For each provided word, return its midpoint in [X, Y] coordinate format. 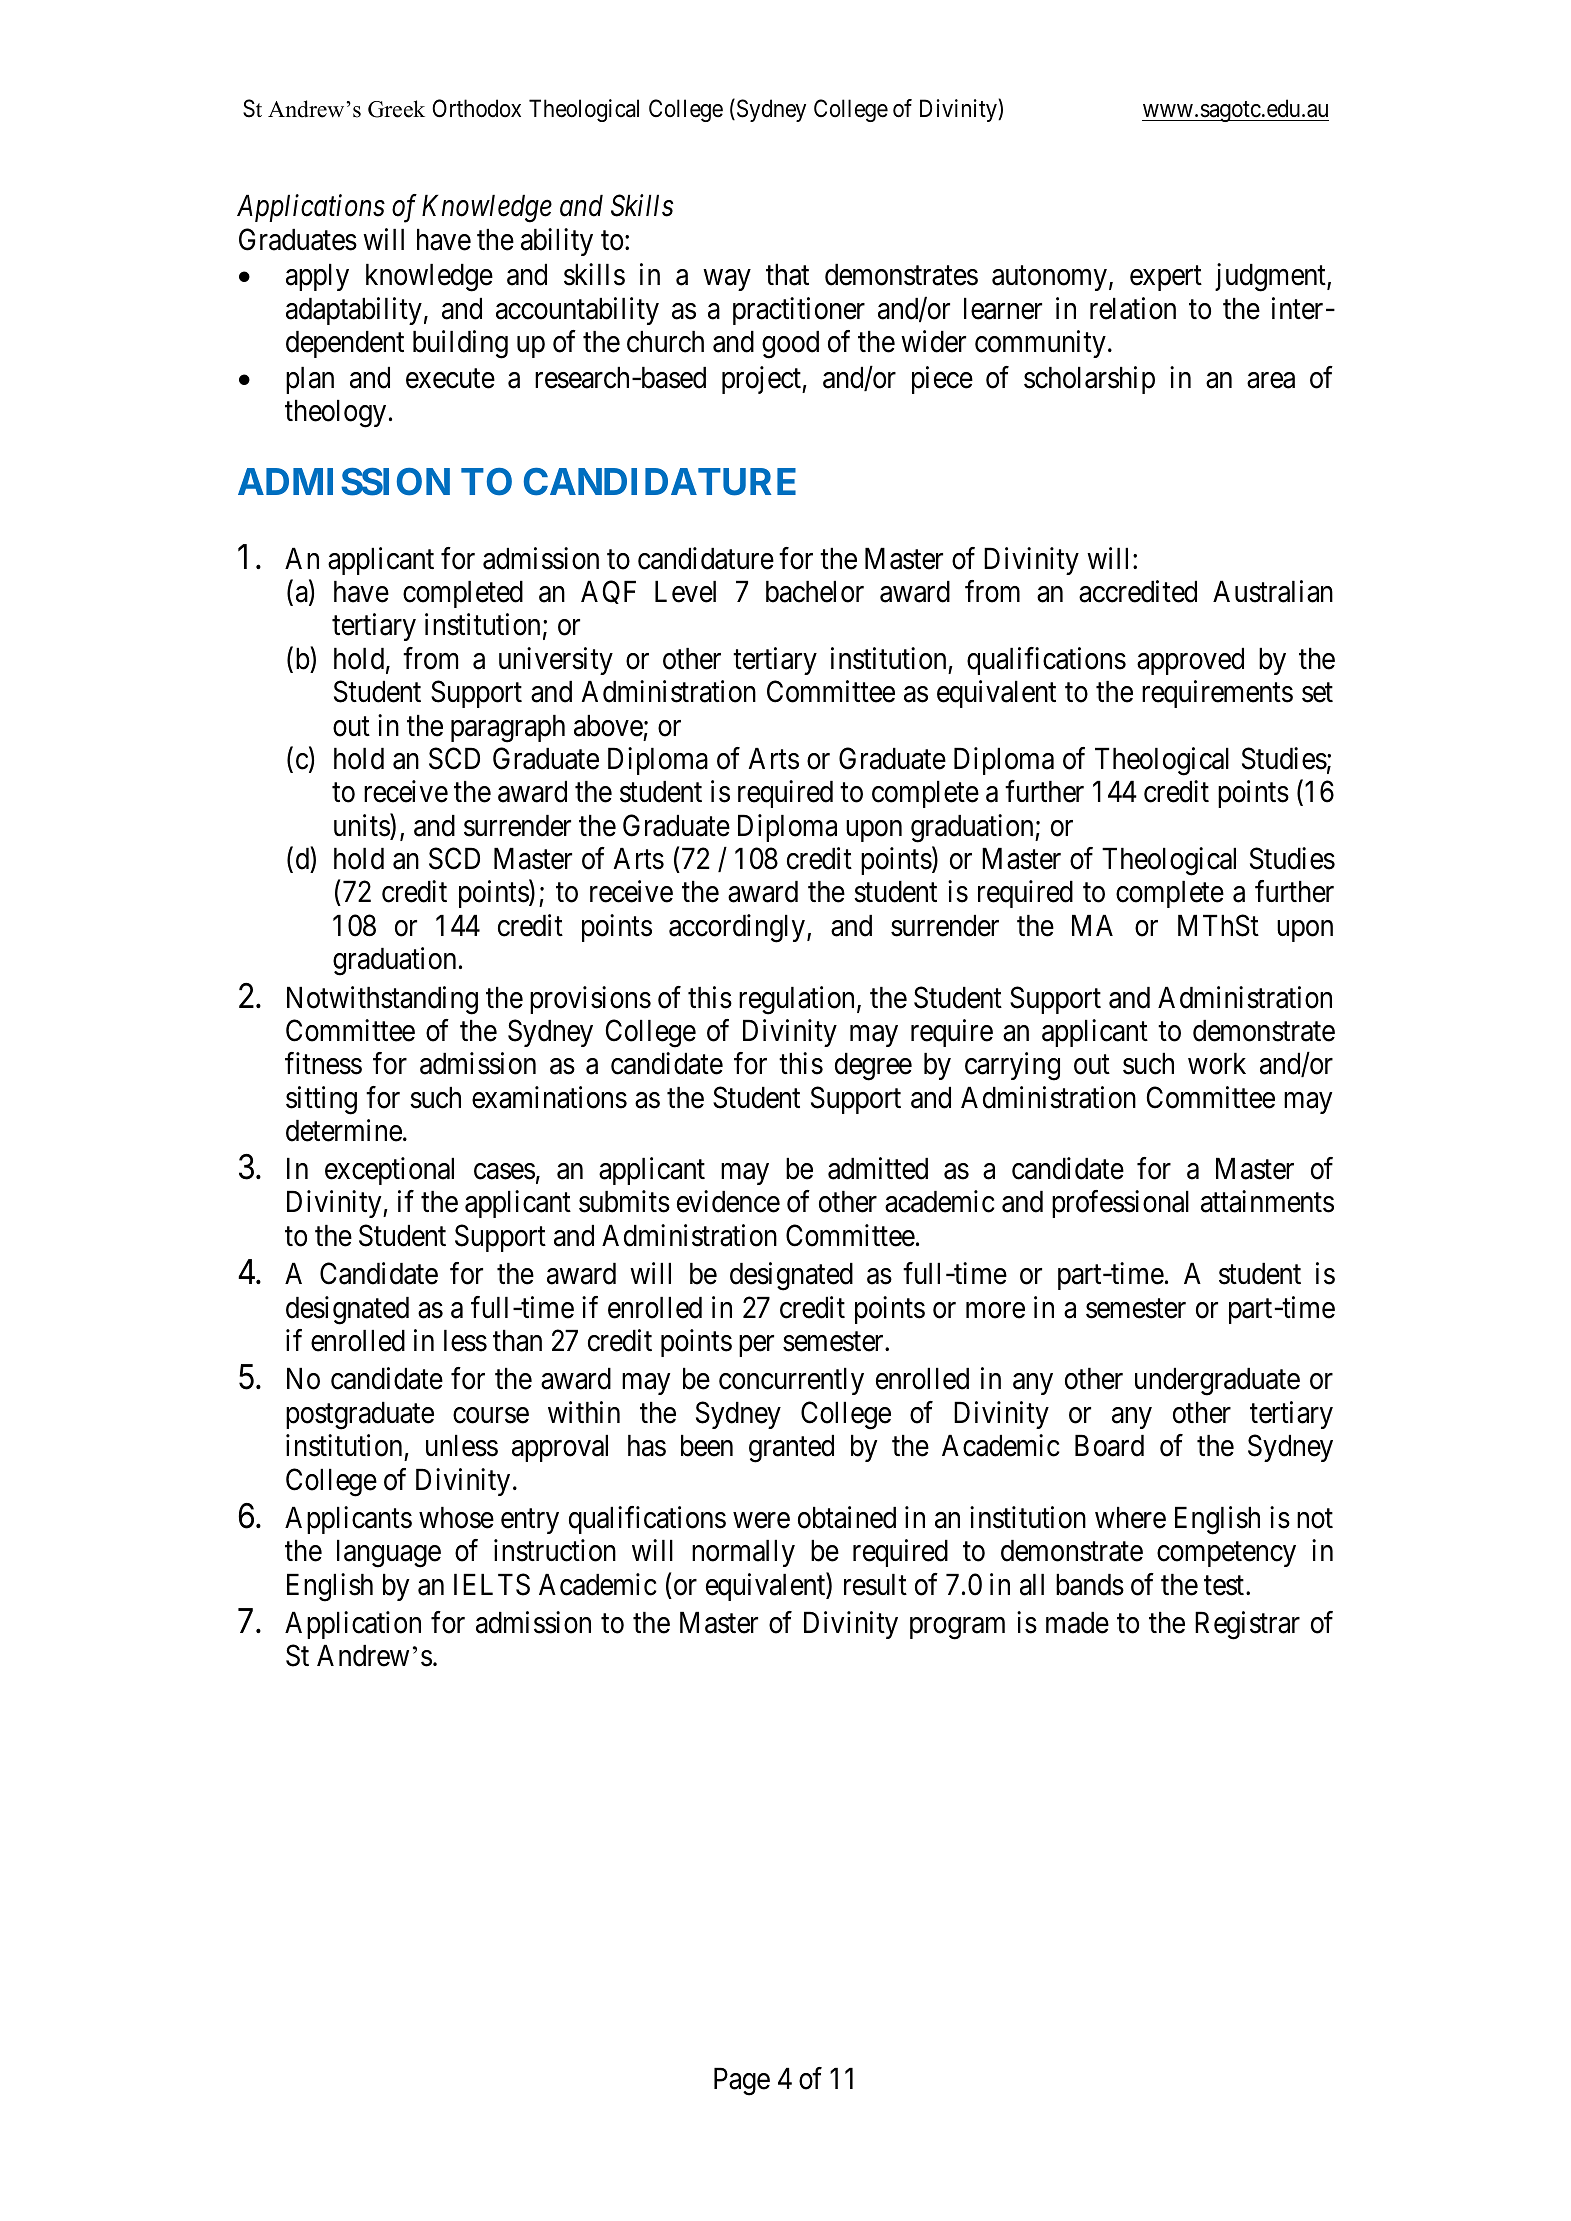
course [491, 1415]
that [787, 275]
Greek [396, 109]
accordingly [738, 928]
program [957, 1629]
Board [1109, 1446]
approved [1190, 661]
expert [1166, 279]
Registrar [1247, 1625]
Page [742, 2082]
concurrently [791, 1381]
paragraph [508, 729]
